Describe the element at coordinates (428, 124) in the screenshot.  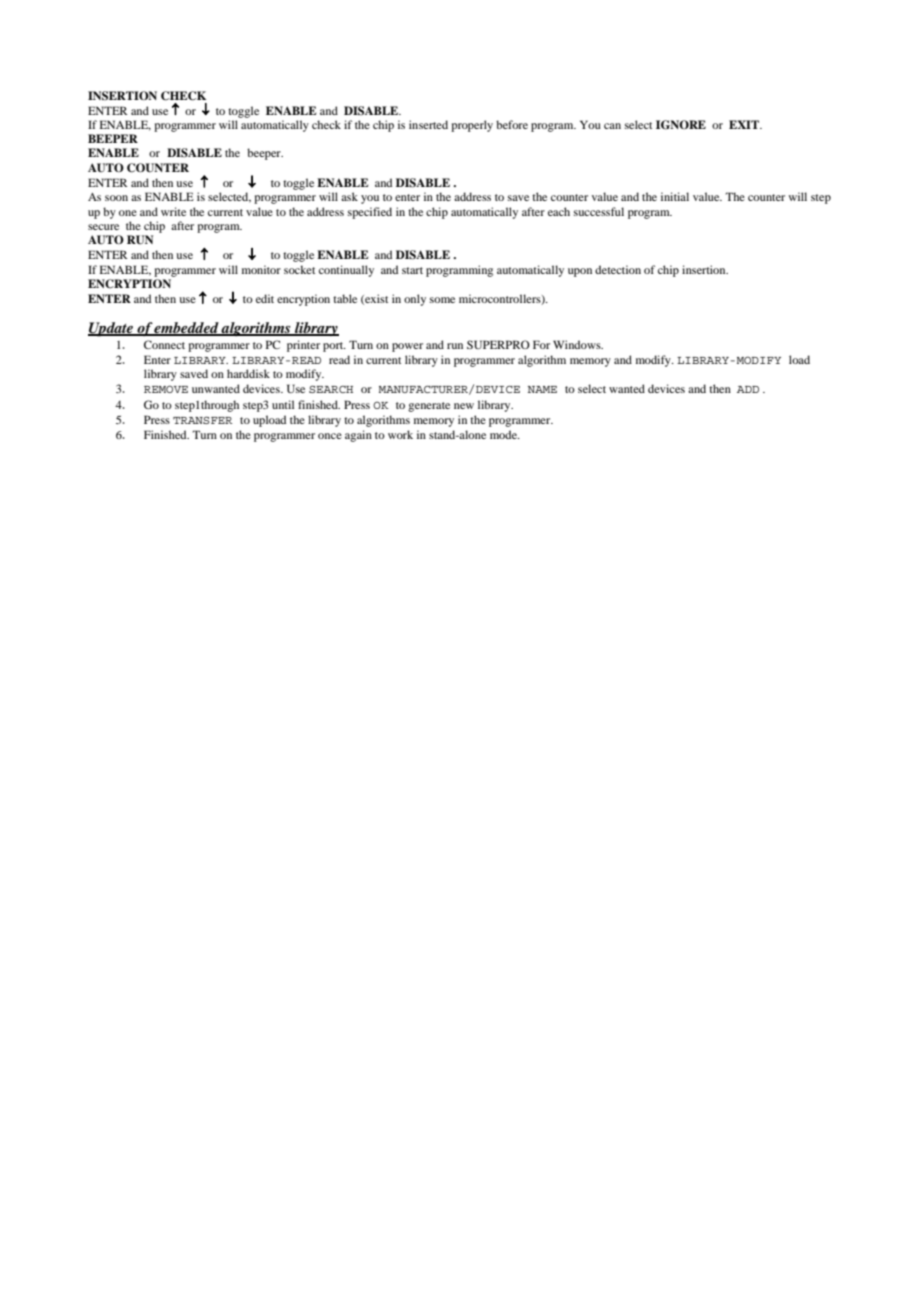
I see `inserted` at that location.
